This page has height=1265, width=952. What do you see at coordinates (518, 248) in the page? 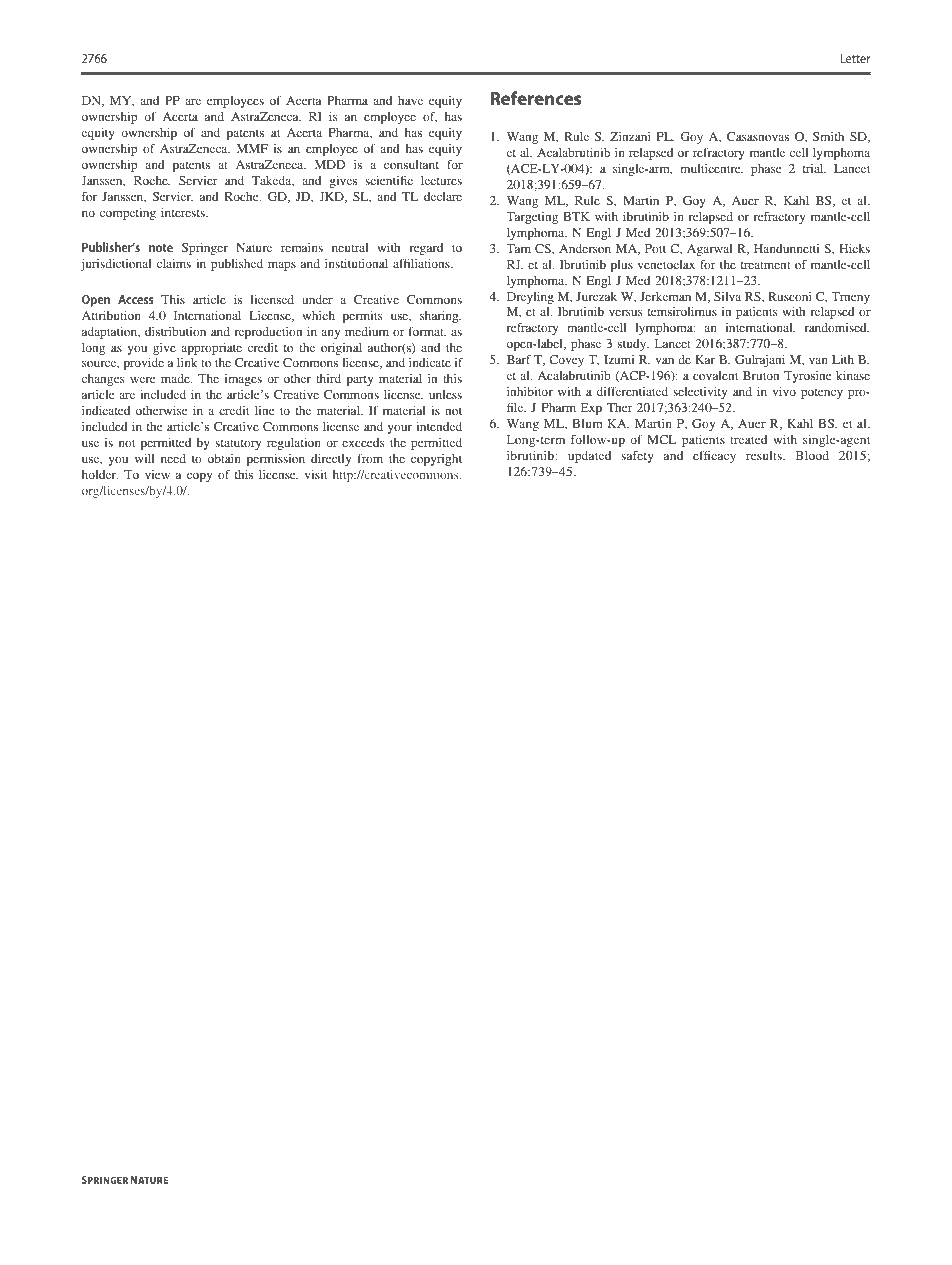
I see `Tam` at bounding box center [518, 248].
